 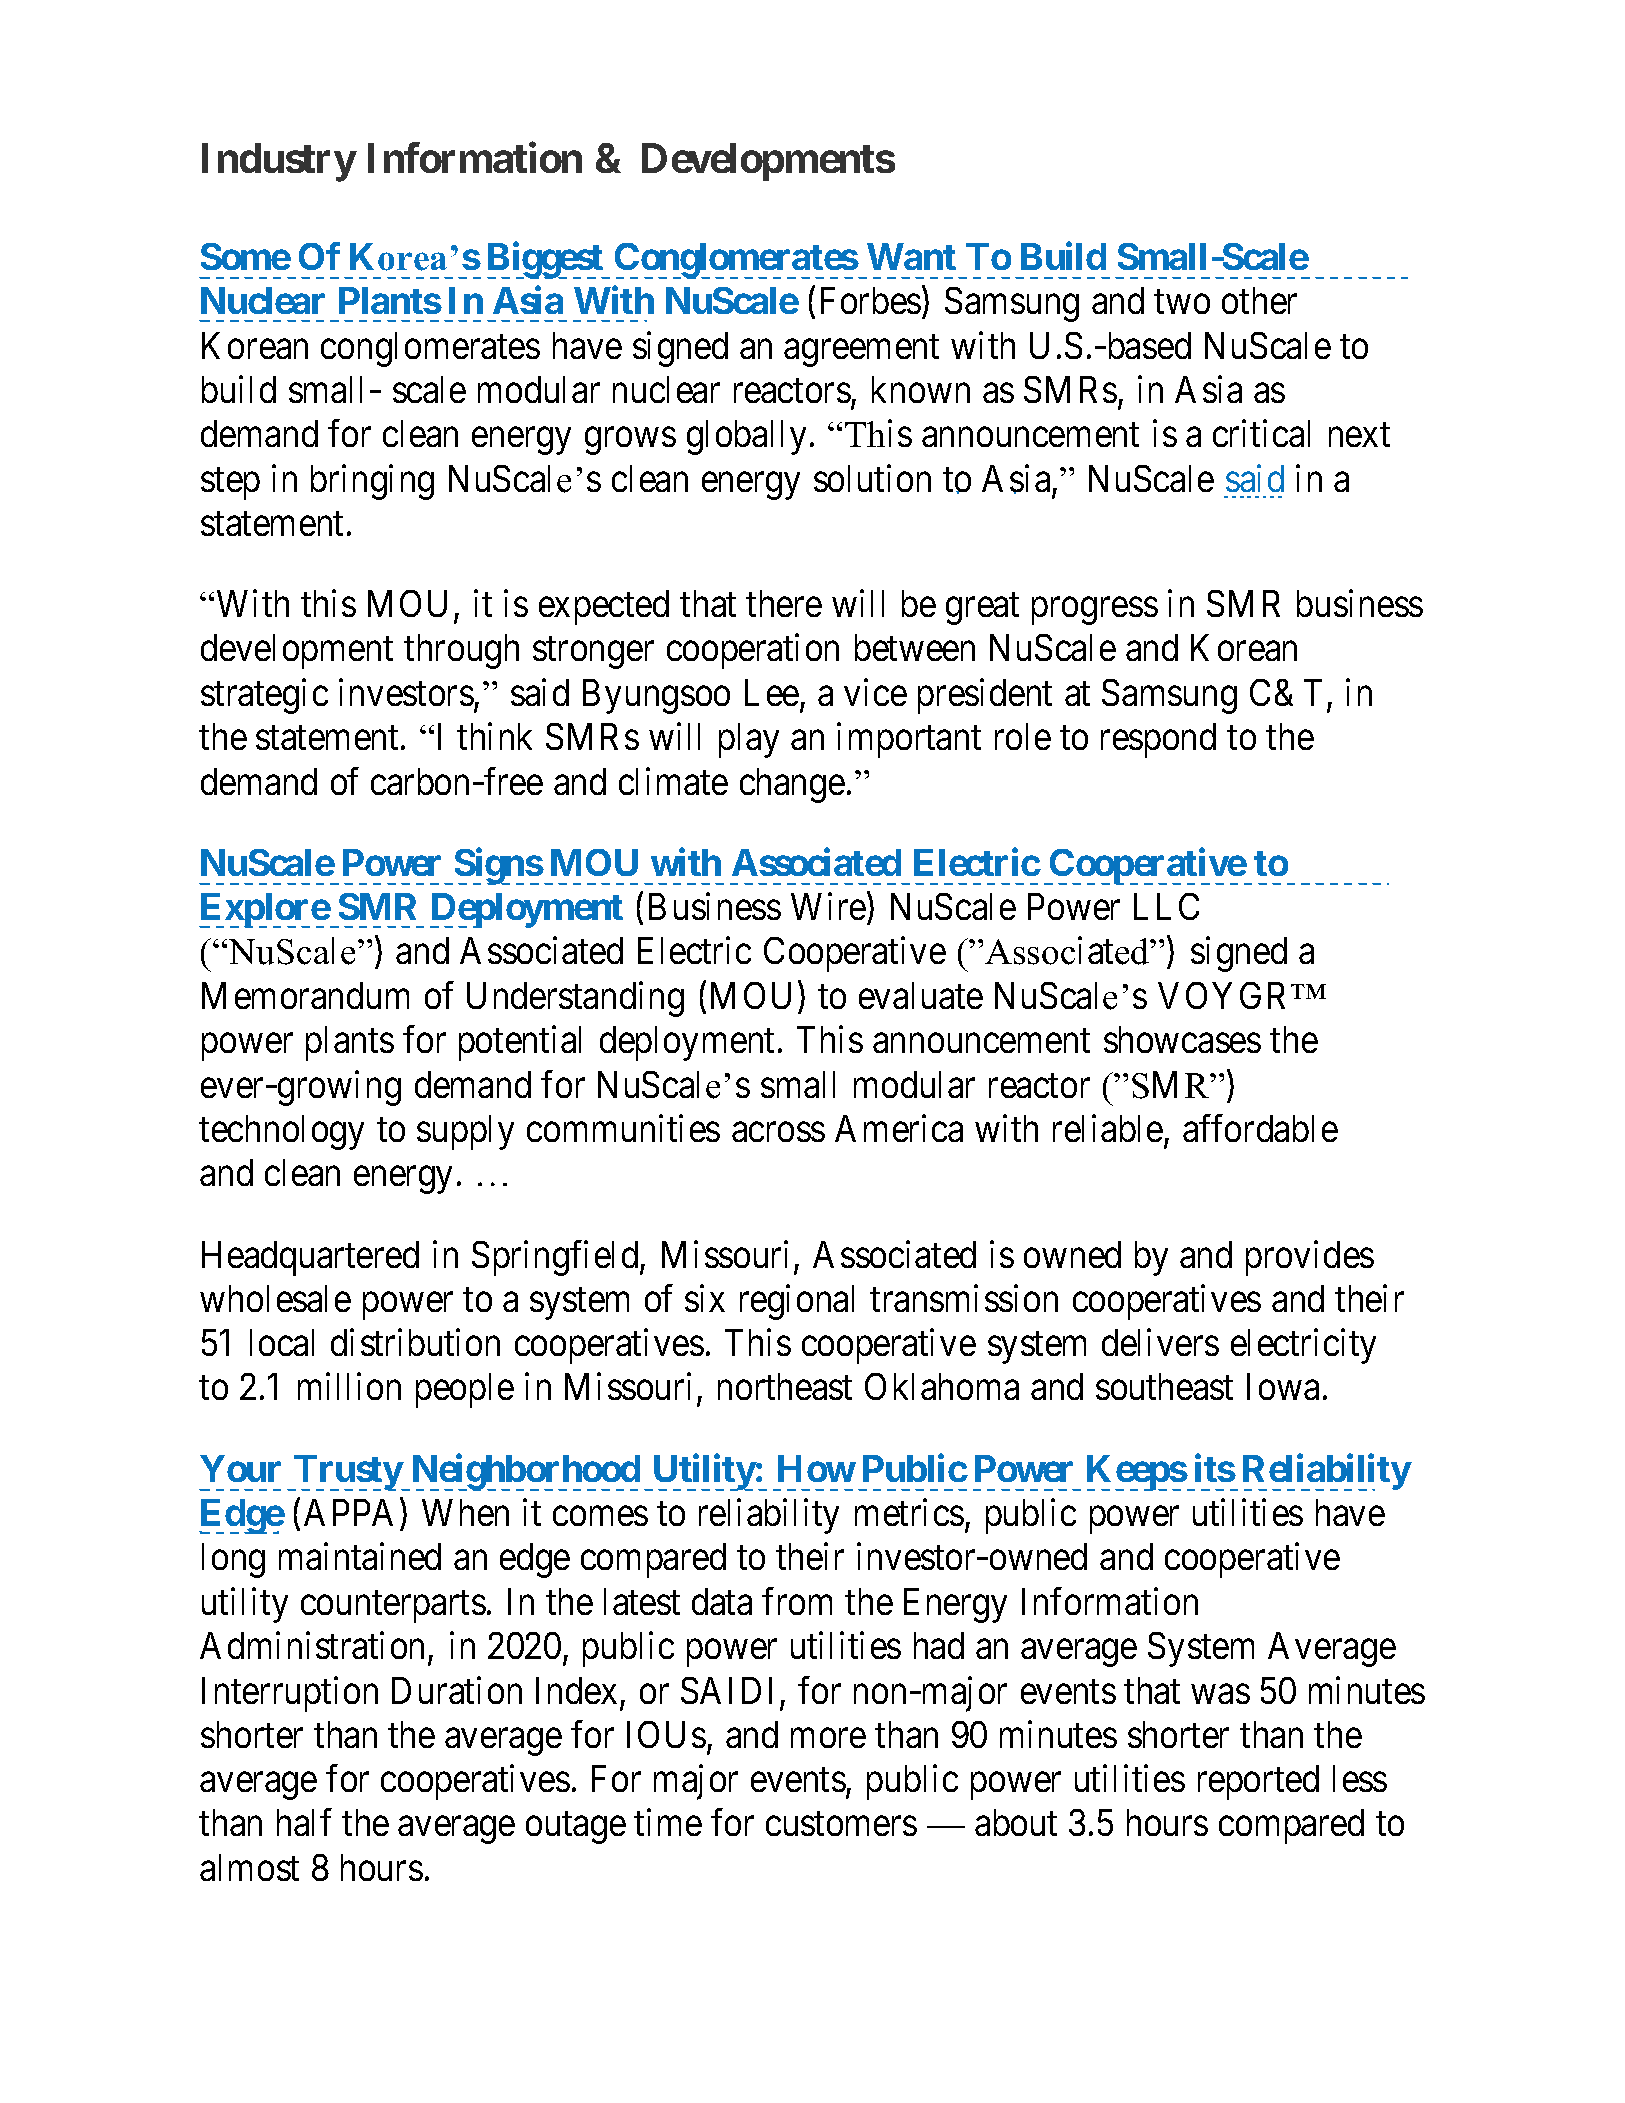 I want to click on Industry, so click(x=278, y=162).
